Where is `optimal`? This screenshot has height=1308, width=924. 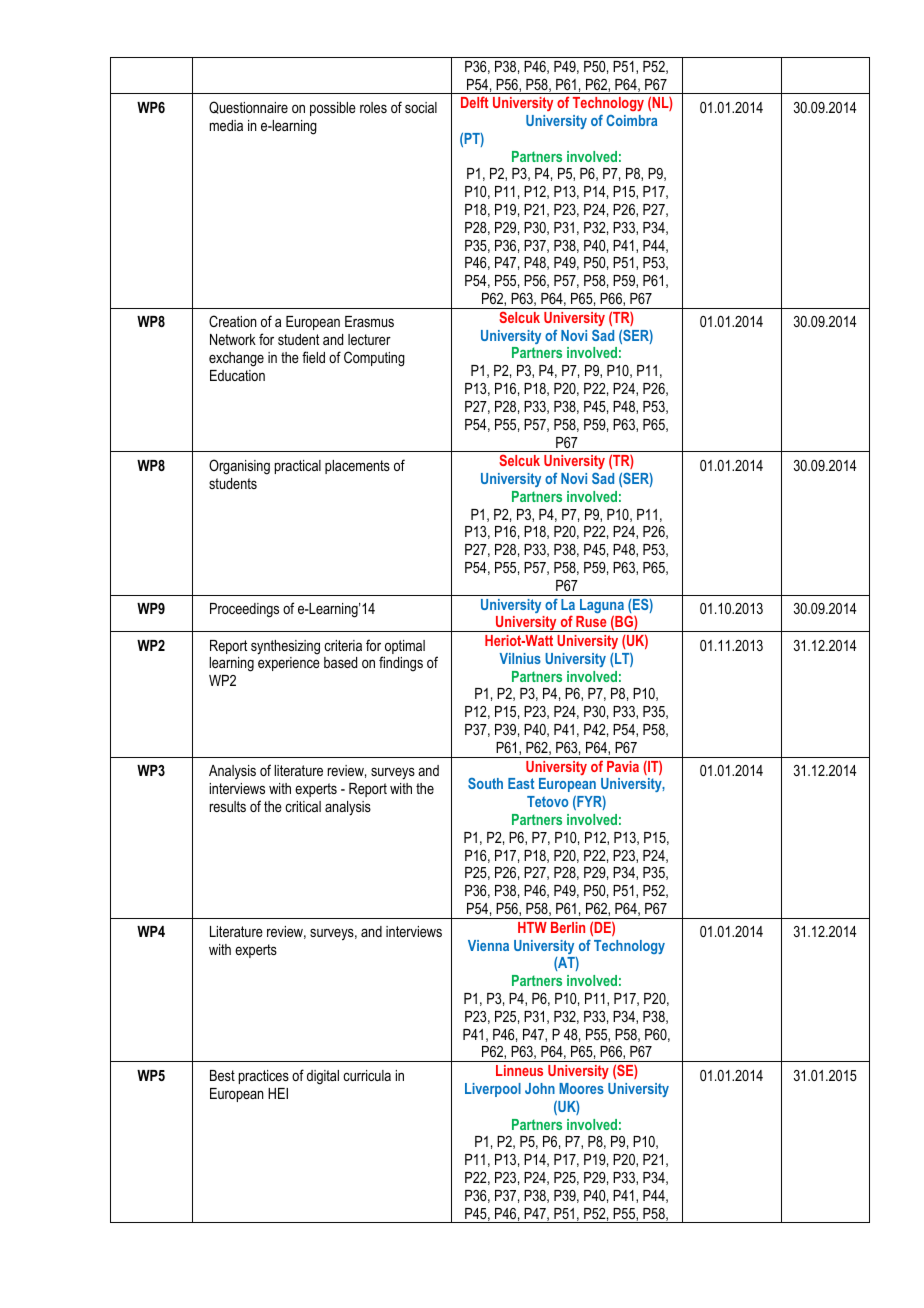
optimal is located at coordinates (405, 647).
